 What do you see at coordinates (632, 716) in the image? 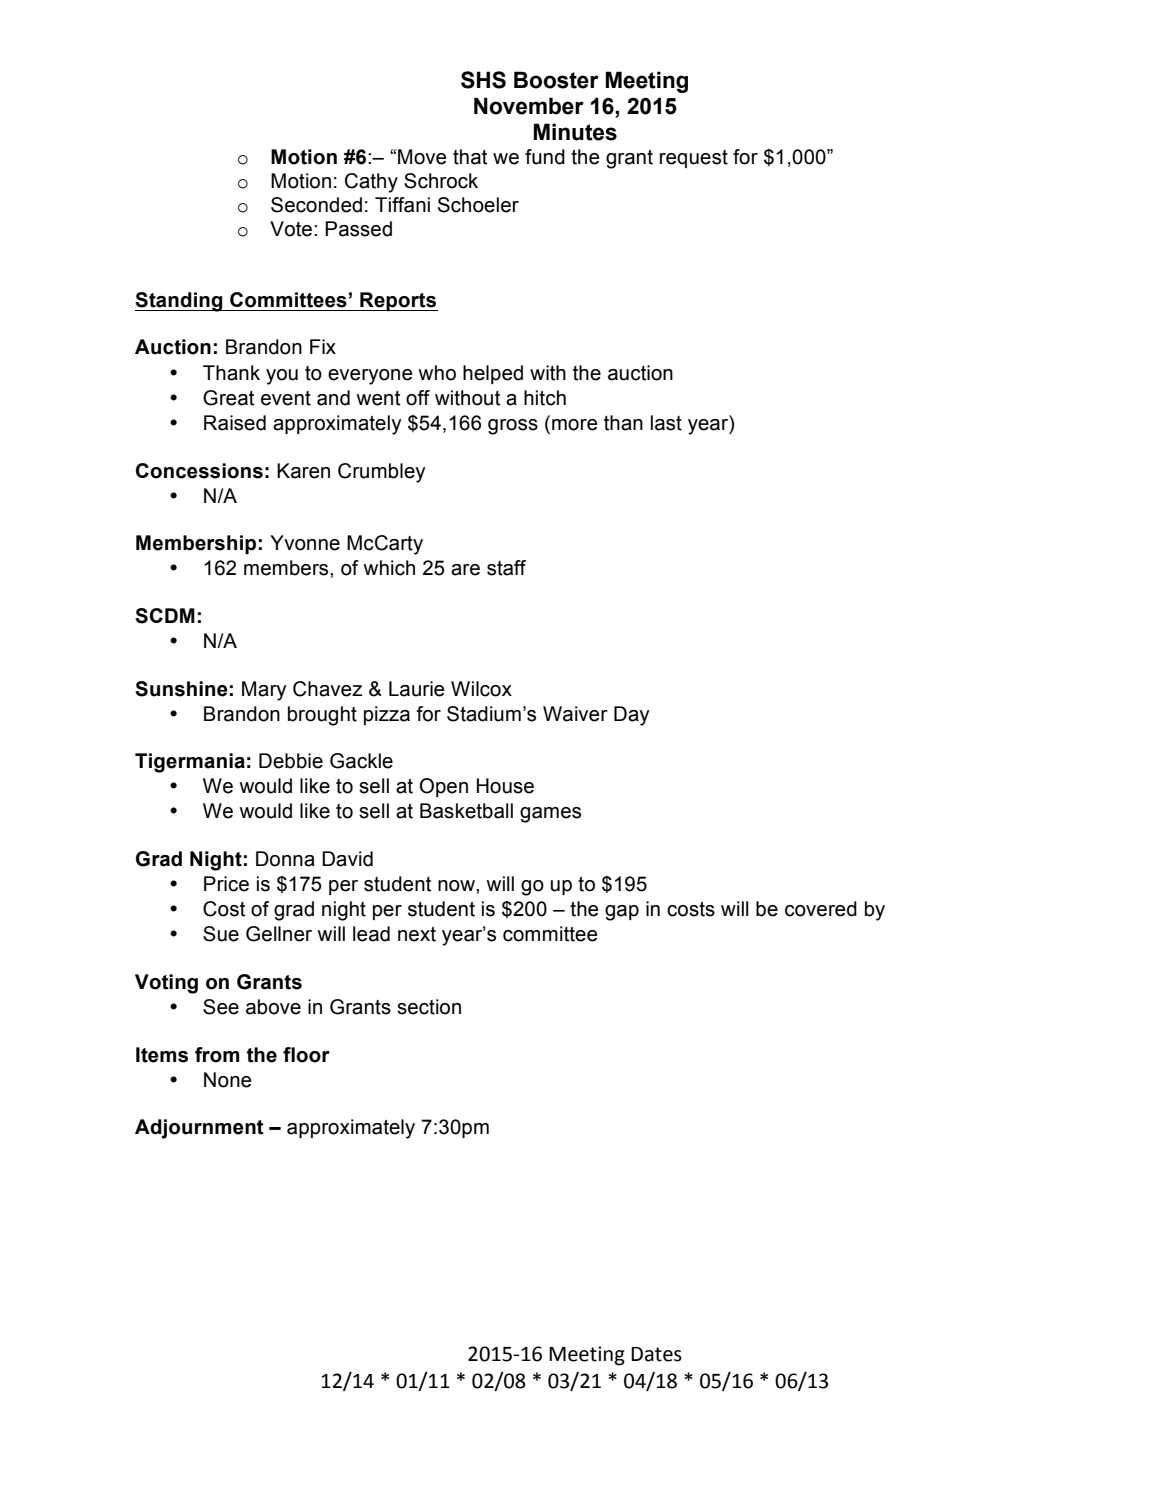
I see `Day` at bounding box center [632, 716].
